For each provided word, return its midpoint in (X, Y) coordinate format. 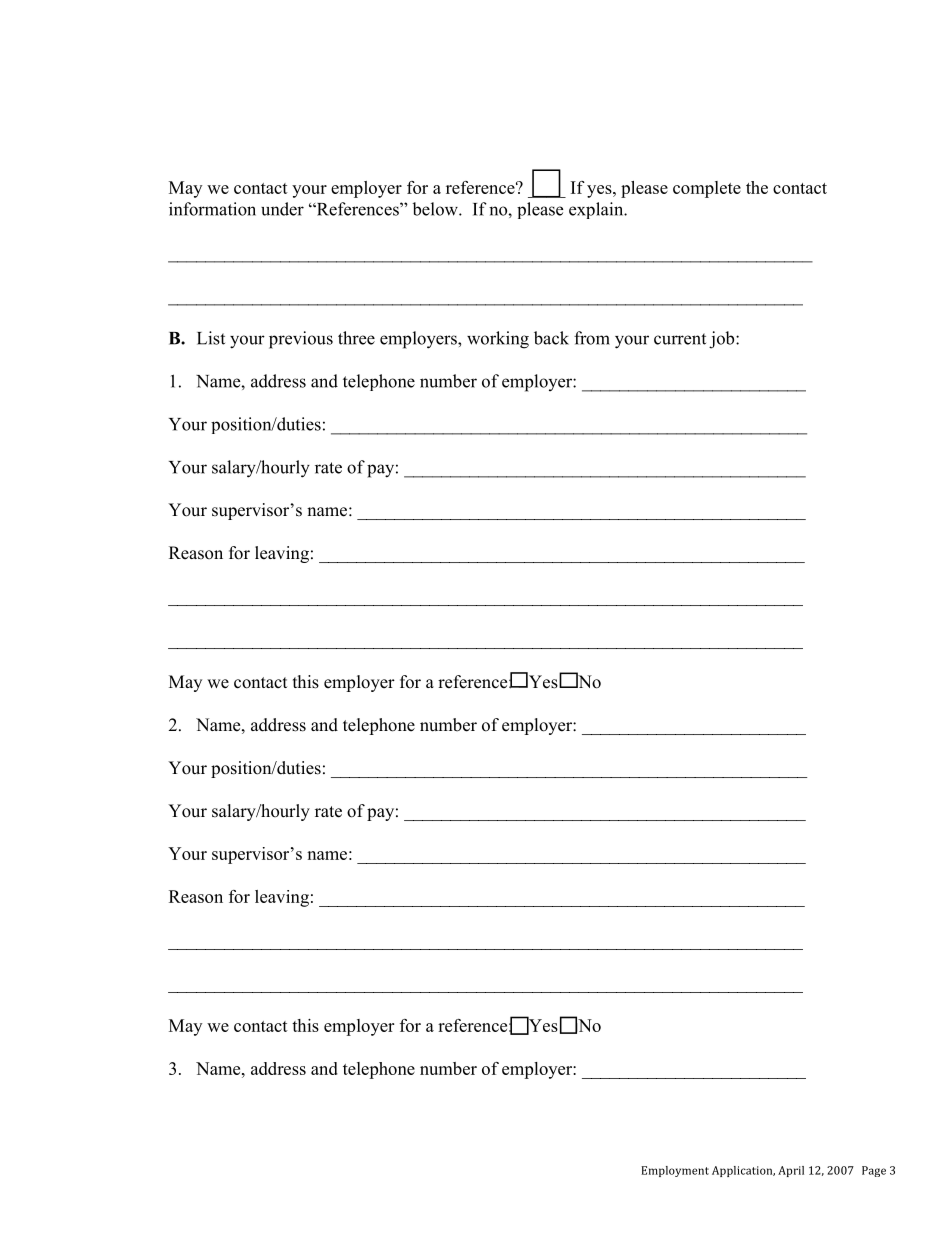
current (680, 339)
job (723, 340)
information (212, 209)
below (436, 209)
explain (597, 210)
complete (707, 189)
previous (301, 340)
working (498, 340)
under (282, 209)
